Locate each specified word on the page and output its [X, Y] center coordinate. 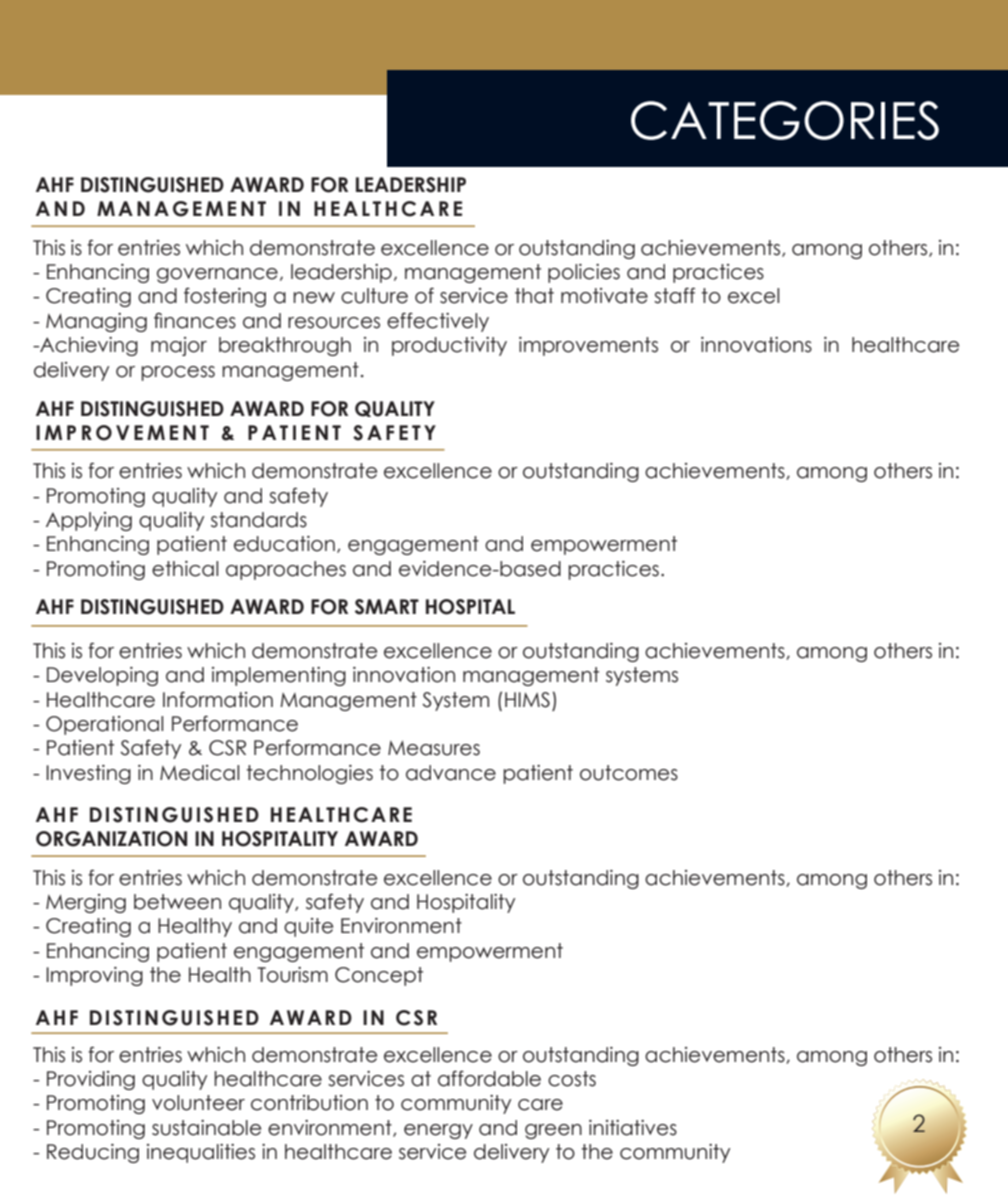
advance [451, 773]
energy [438, 1131]
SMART [387, 607]
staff [674, 295]
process [178, 373]
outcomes [629, 773]
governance [217, 275]
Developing [102, 676]
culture [374, 296]
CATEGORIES [785, 120]
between [177, 902]
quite [308, 927]
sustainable [206, 1128]
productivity [449, 346]
